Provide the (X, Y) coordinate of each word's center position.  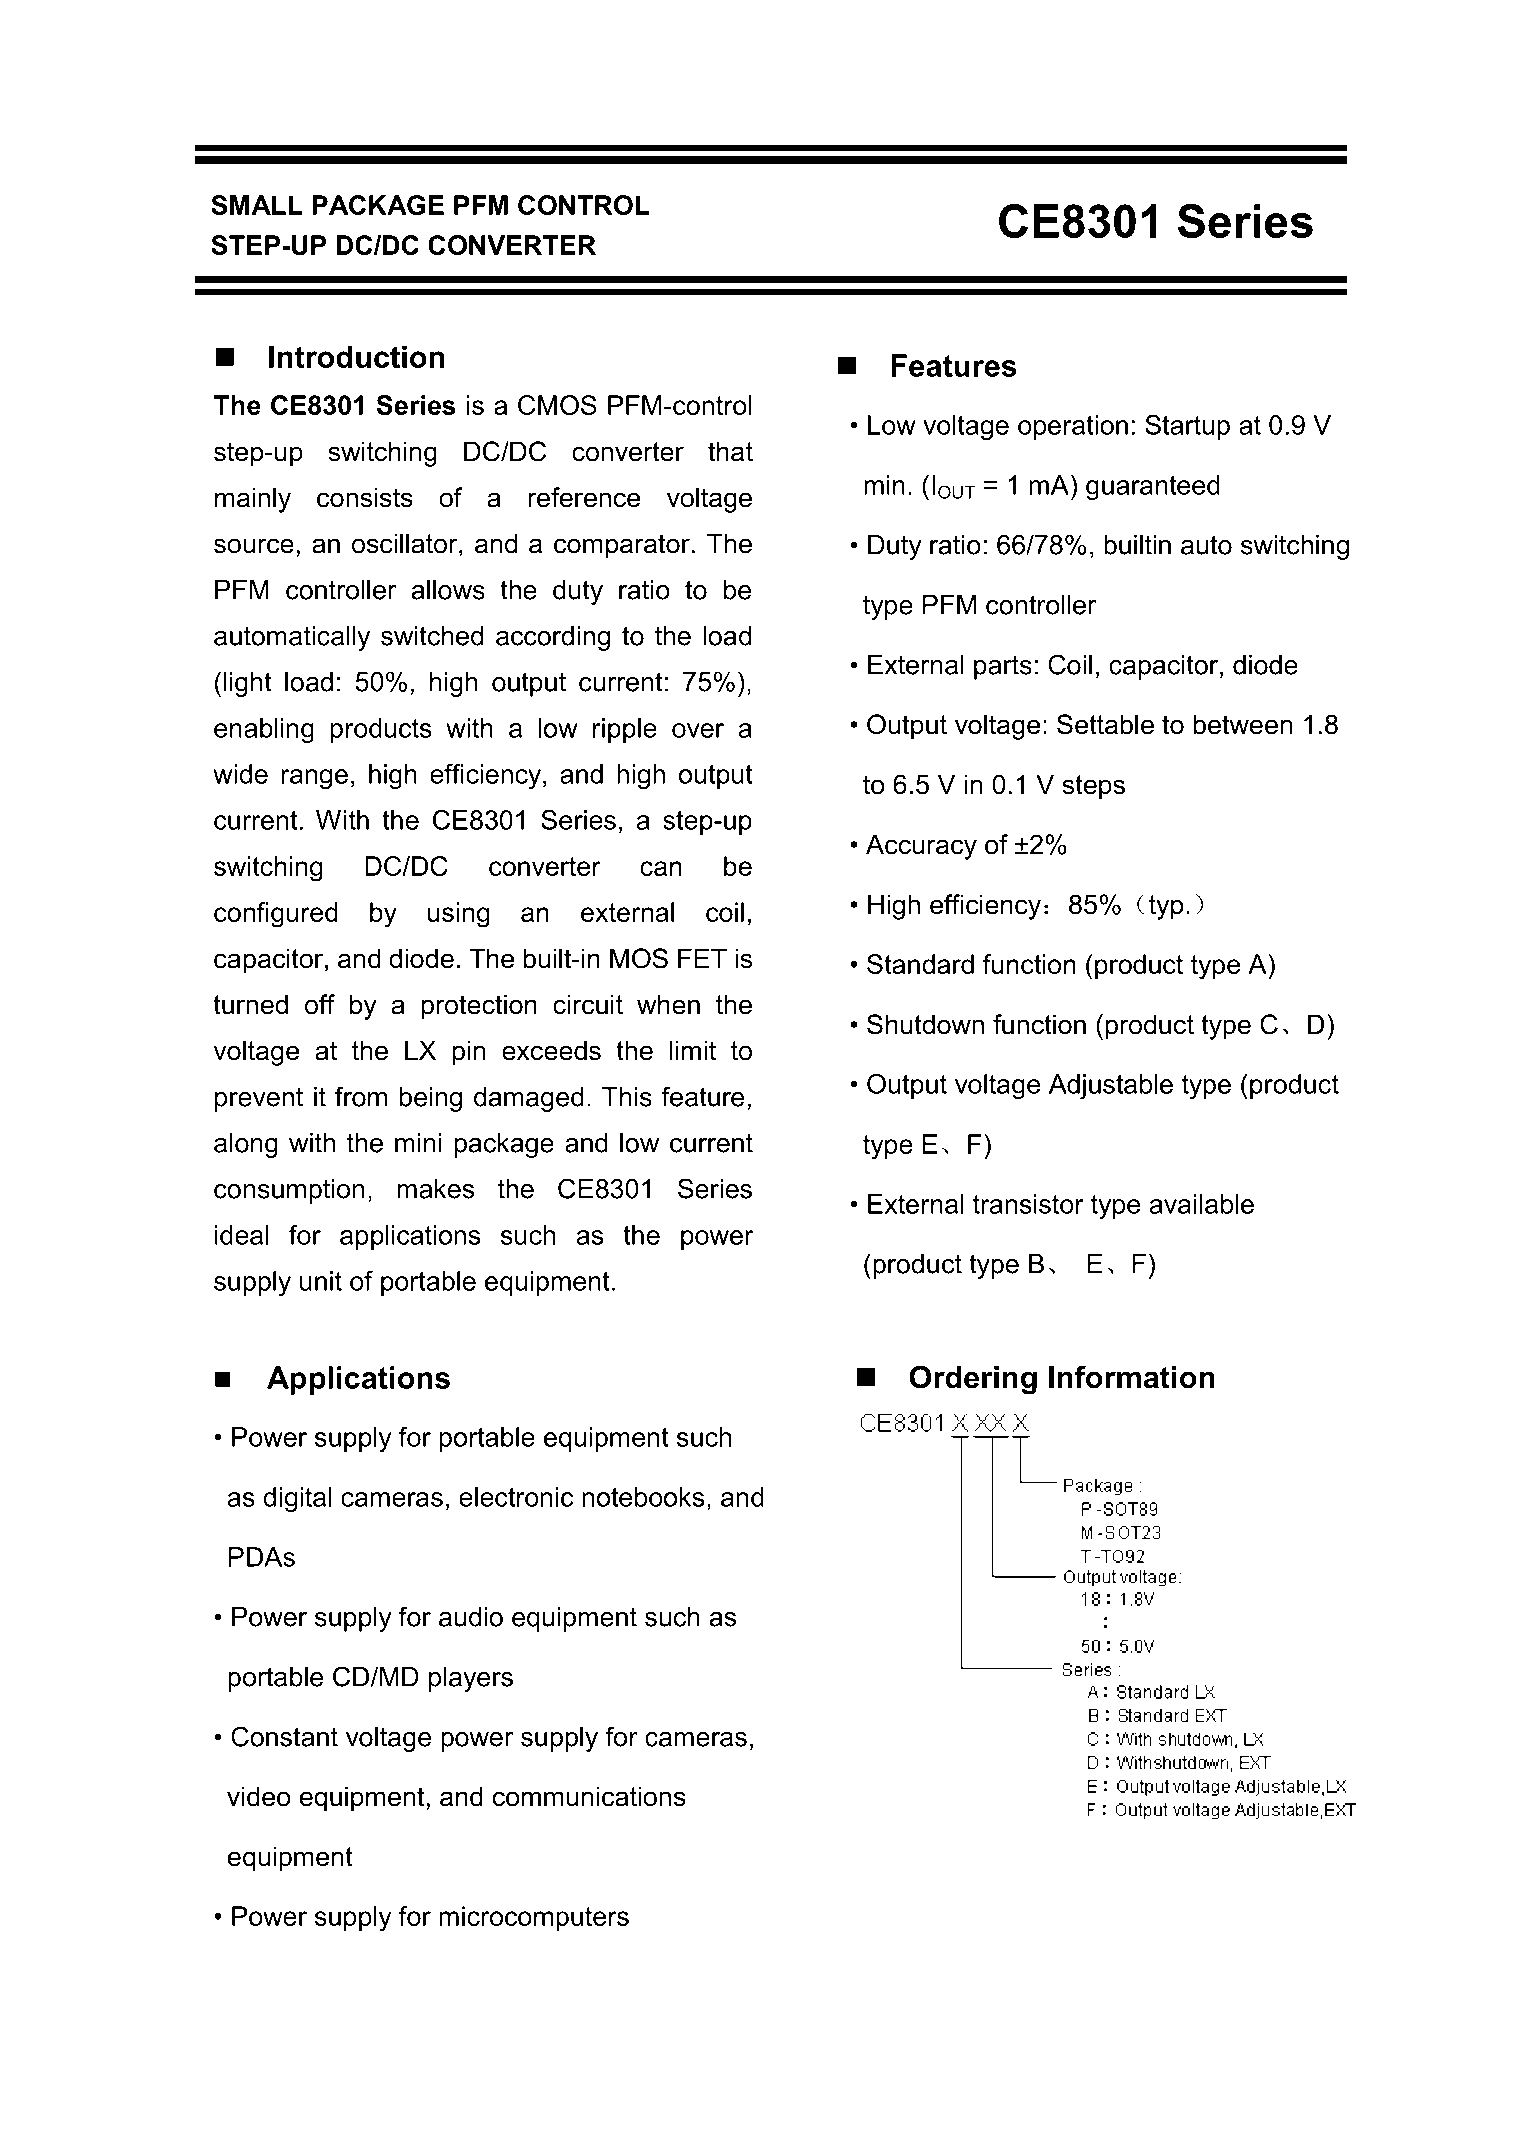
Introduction (357, 356)
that (730, 451)
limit (693, 1050)
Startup (1187, 427)
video (259, 1796)
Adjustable (1111, 1086)
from (361, 1096)
